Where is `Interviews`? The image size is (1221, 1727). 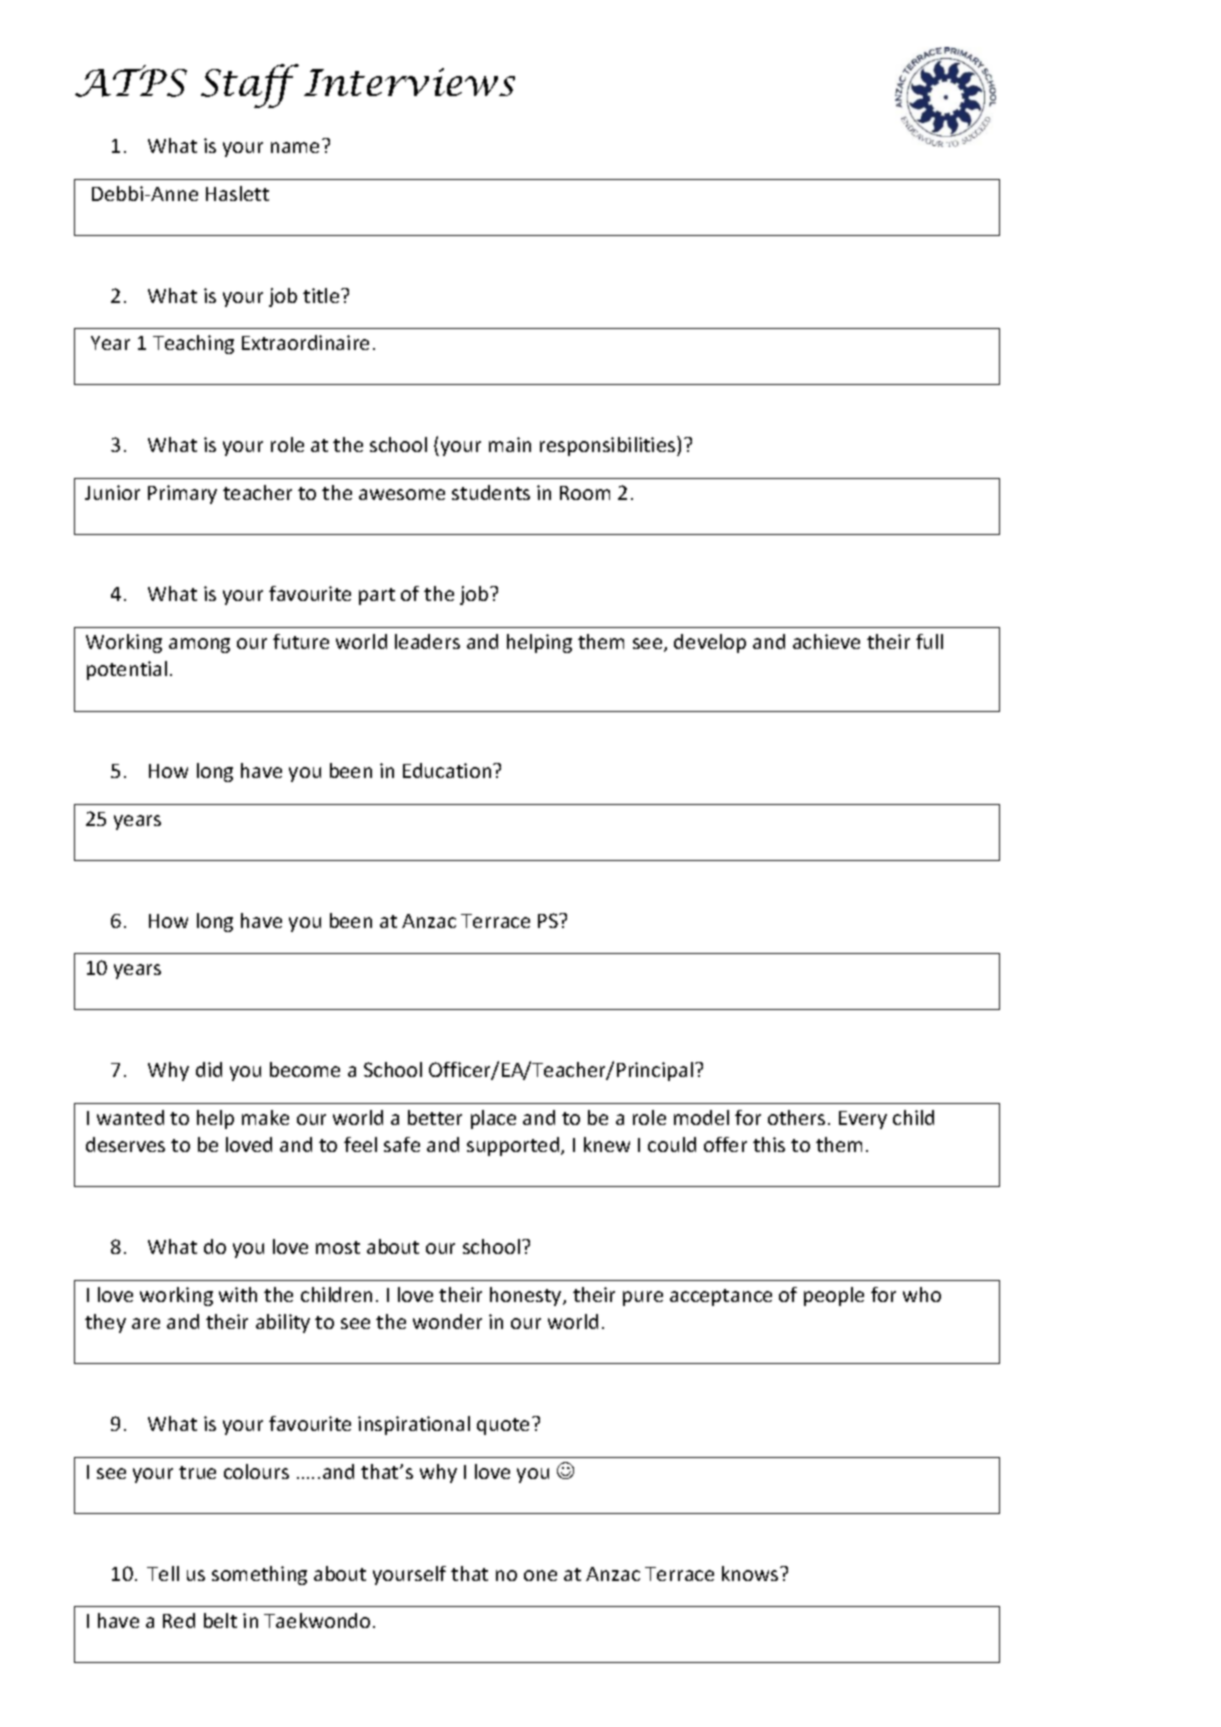 Interviews is located at coordinates (409, 82).
